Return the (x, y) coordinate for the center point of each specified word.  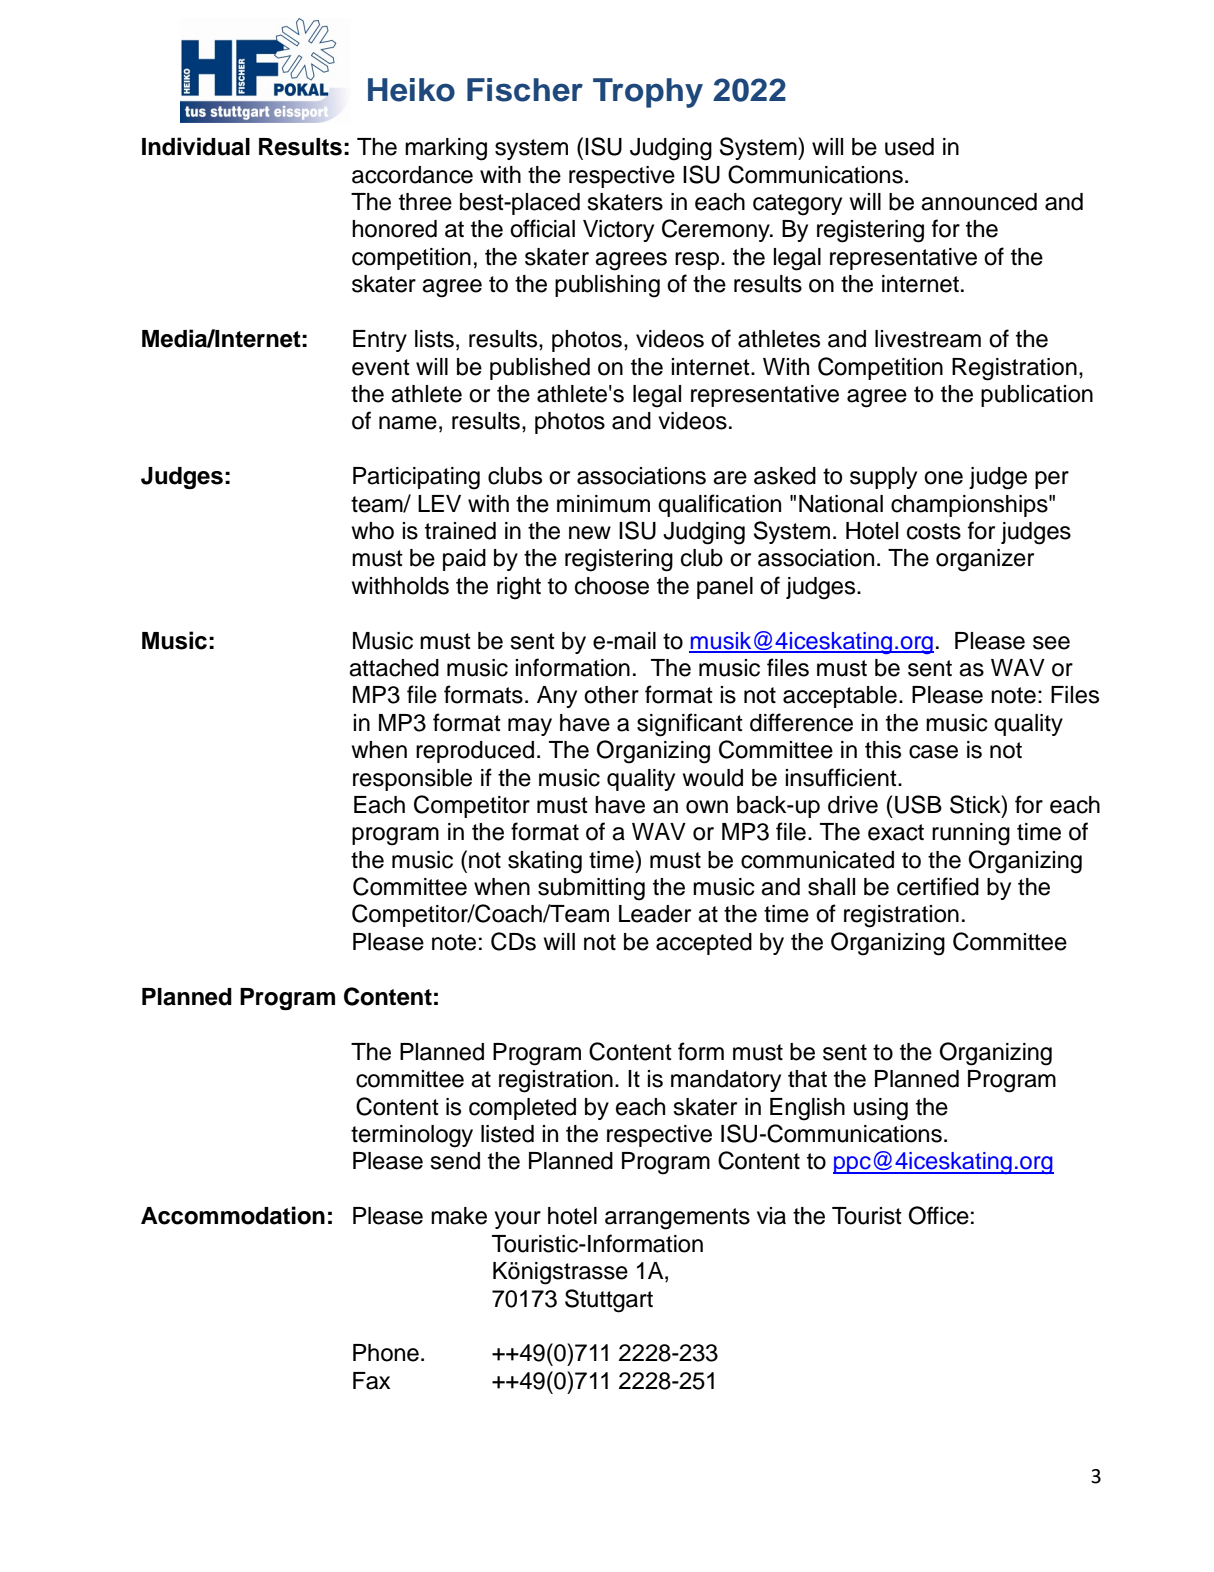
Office (939, 1215)
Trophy (648, 93)
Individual (196, 146)
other (611, 695)
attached (394, 668)
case (933, 752)
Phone (386, 1353)
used (909, 147)
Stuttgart (609, 1301)
